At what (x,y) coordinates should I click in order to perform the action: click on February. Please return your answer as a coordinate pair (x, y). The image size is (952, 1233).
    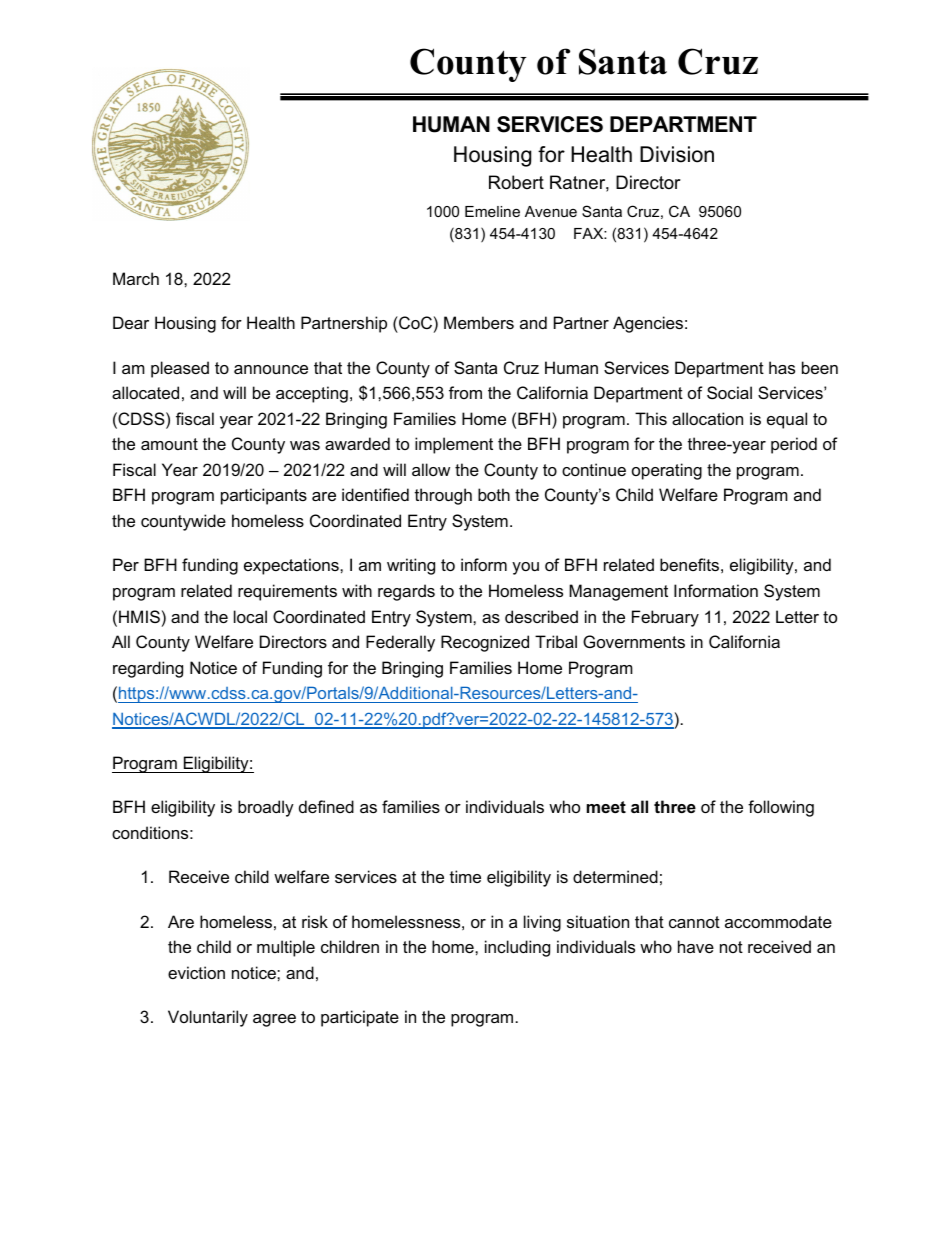
    Looking at the image, I should click on (665, 618).
